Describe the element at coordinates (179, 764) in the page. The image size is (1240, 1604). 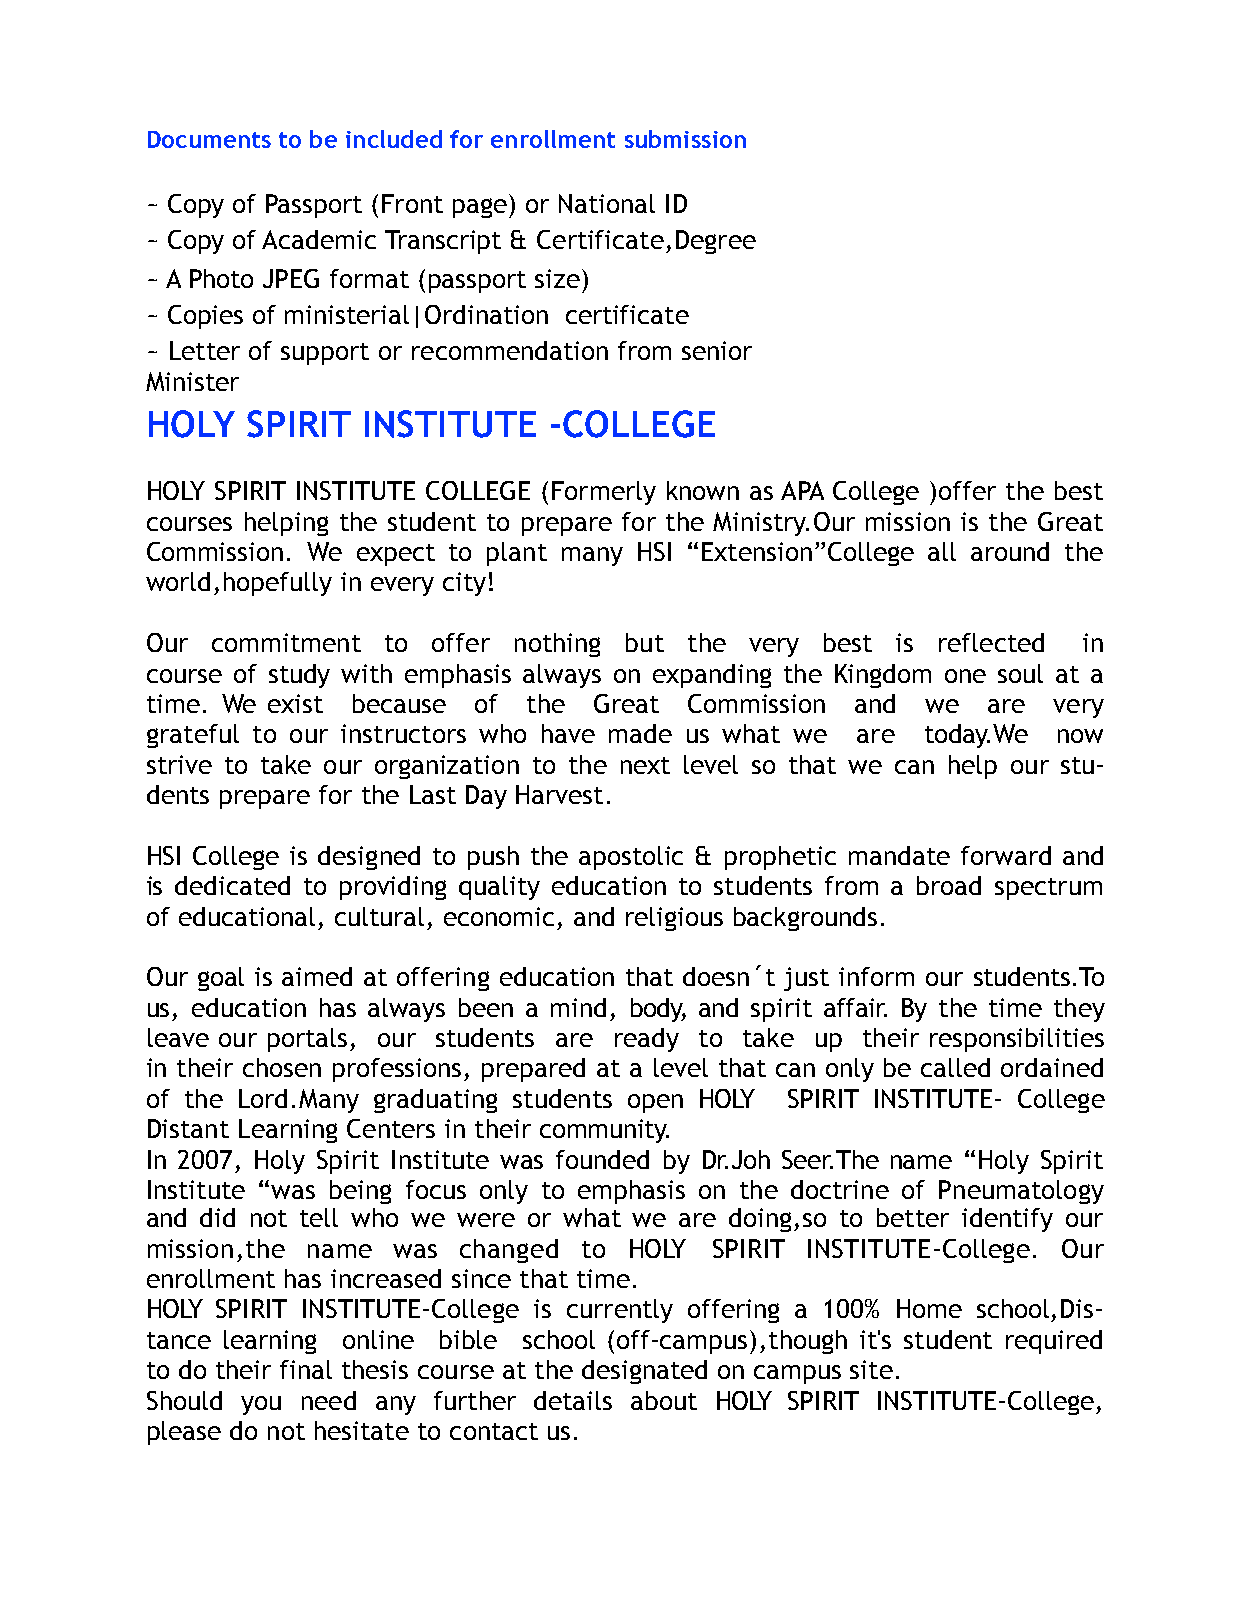
I see `strive` at that location.
